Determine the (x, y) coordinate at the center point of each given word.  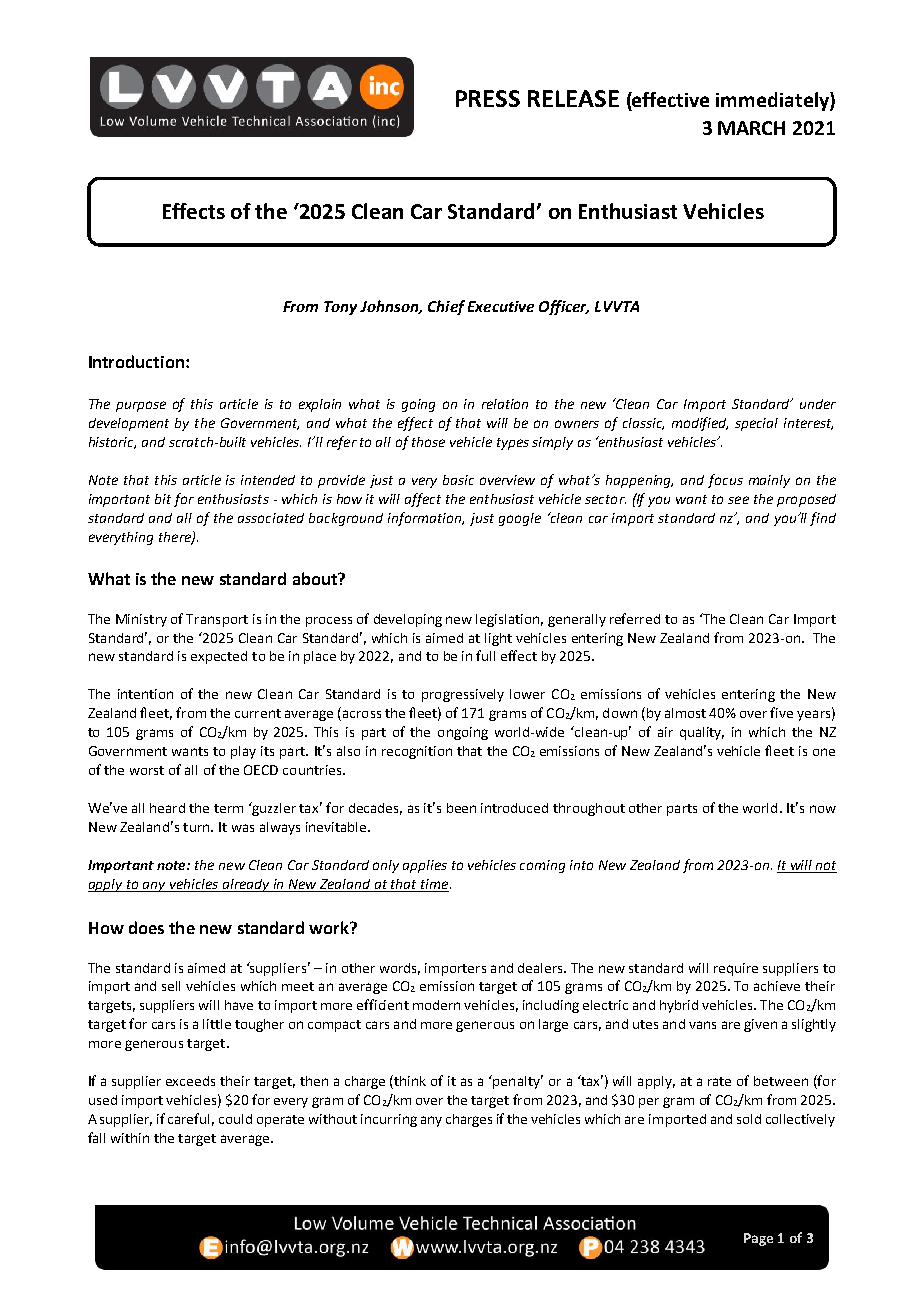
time (433, 885)
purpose (141, 406)
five (781, 712)
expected (219, 657)
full (485, 655)
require (736, 969)
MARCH (751, 128)
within (130, 1138)
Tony (340, 308)
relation (505, 404)
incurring (389, 1120)
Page (758, 1239)
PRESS (488, 98)
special (756, 424)
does (146, 927)
